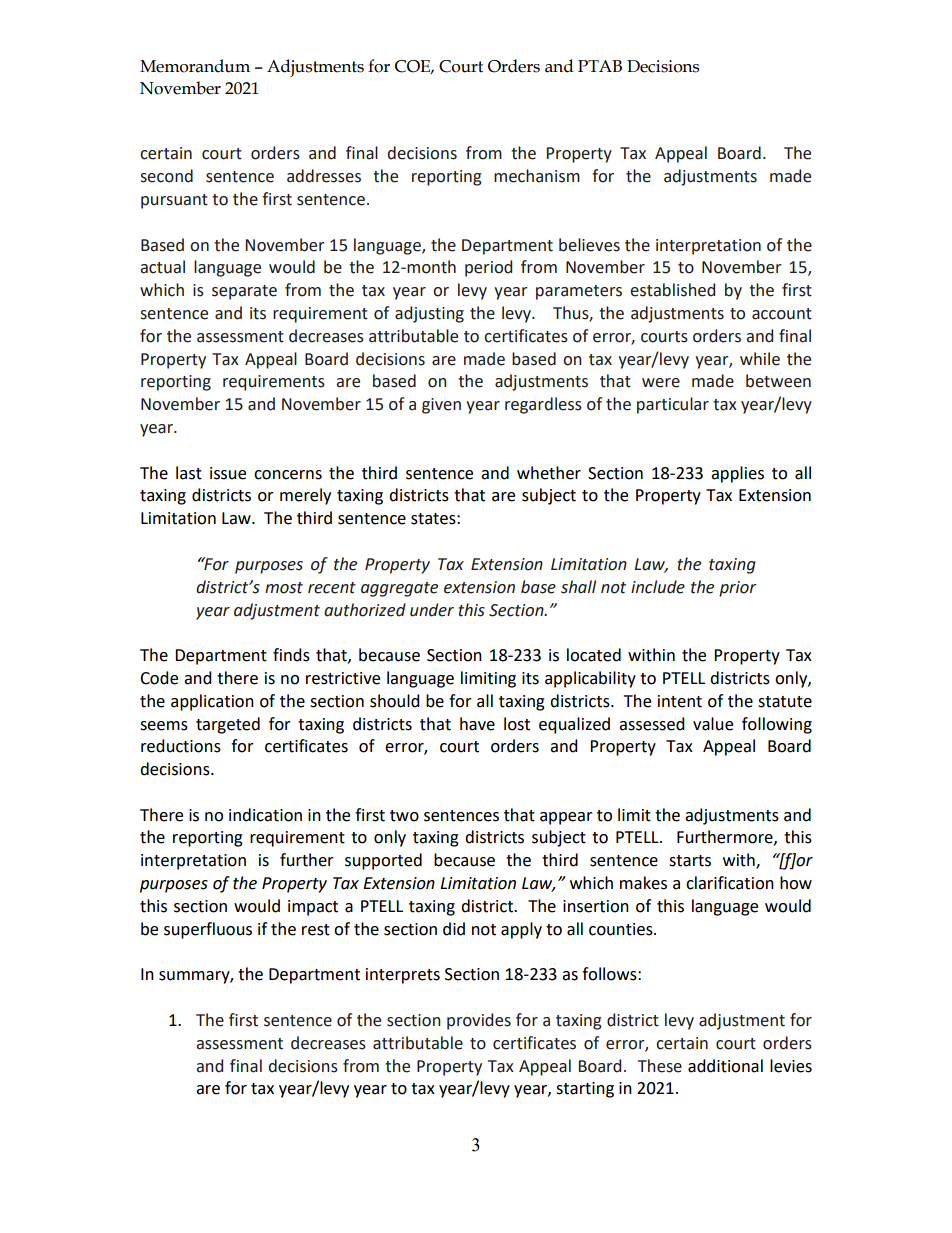  I want to click on mechanism, so click(537, 176).
